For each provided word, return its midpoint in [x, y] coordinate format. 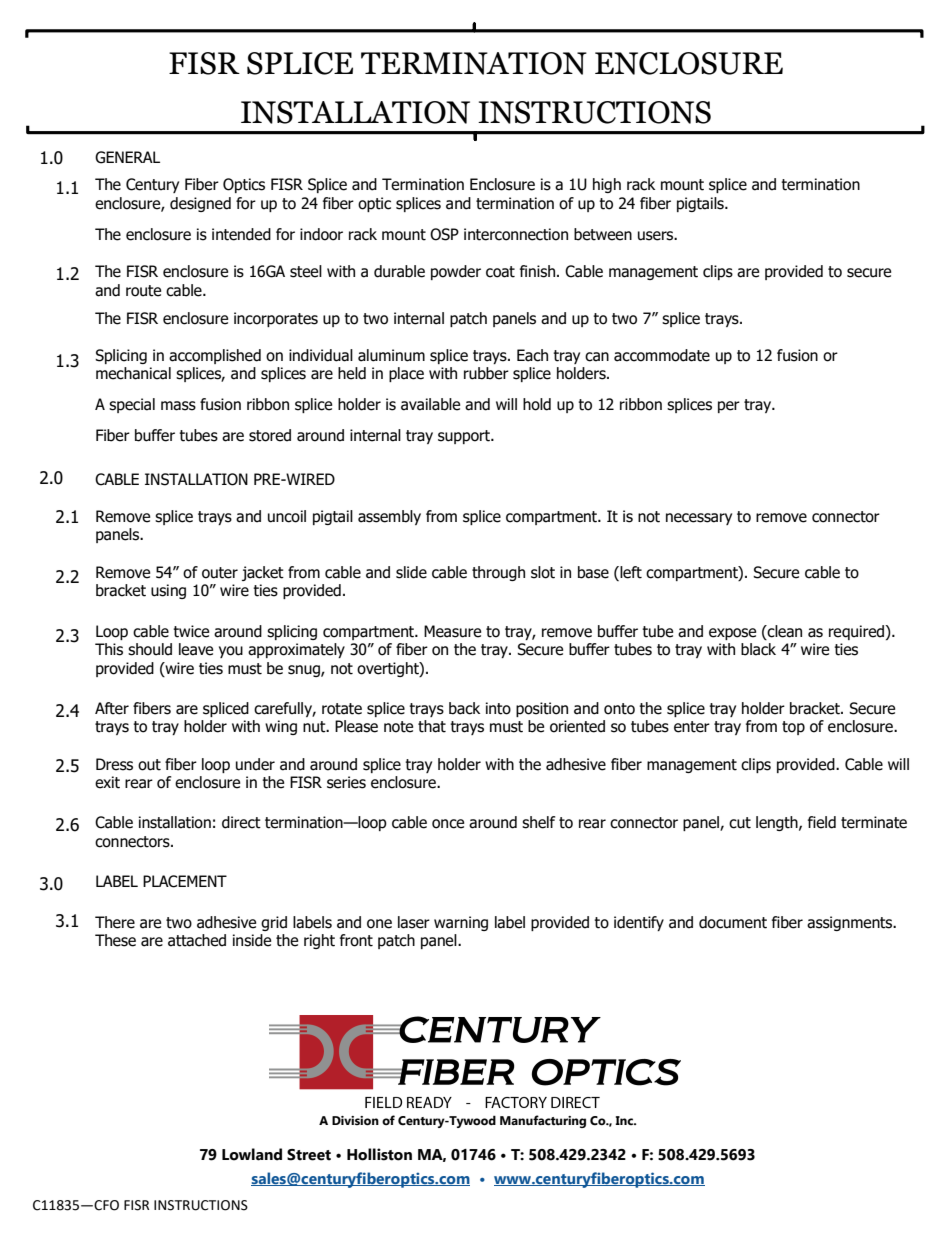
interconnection [516, 234]
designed [200, 204]
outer [220, 573]
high [607, 185]
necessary [699, 519]
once [448, 824]
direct [241, 822]
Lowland [252, 1154]
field [822, 822]
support [465, 437]
